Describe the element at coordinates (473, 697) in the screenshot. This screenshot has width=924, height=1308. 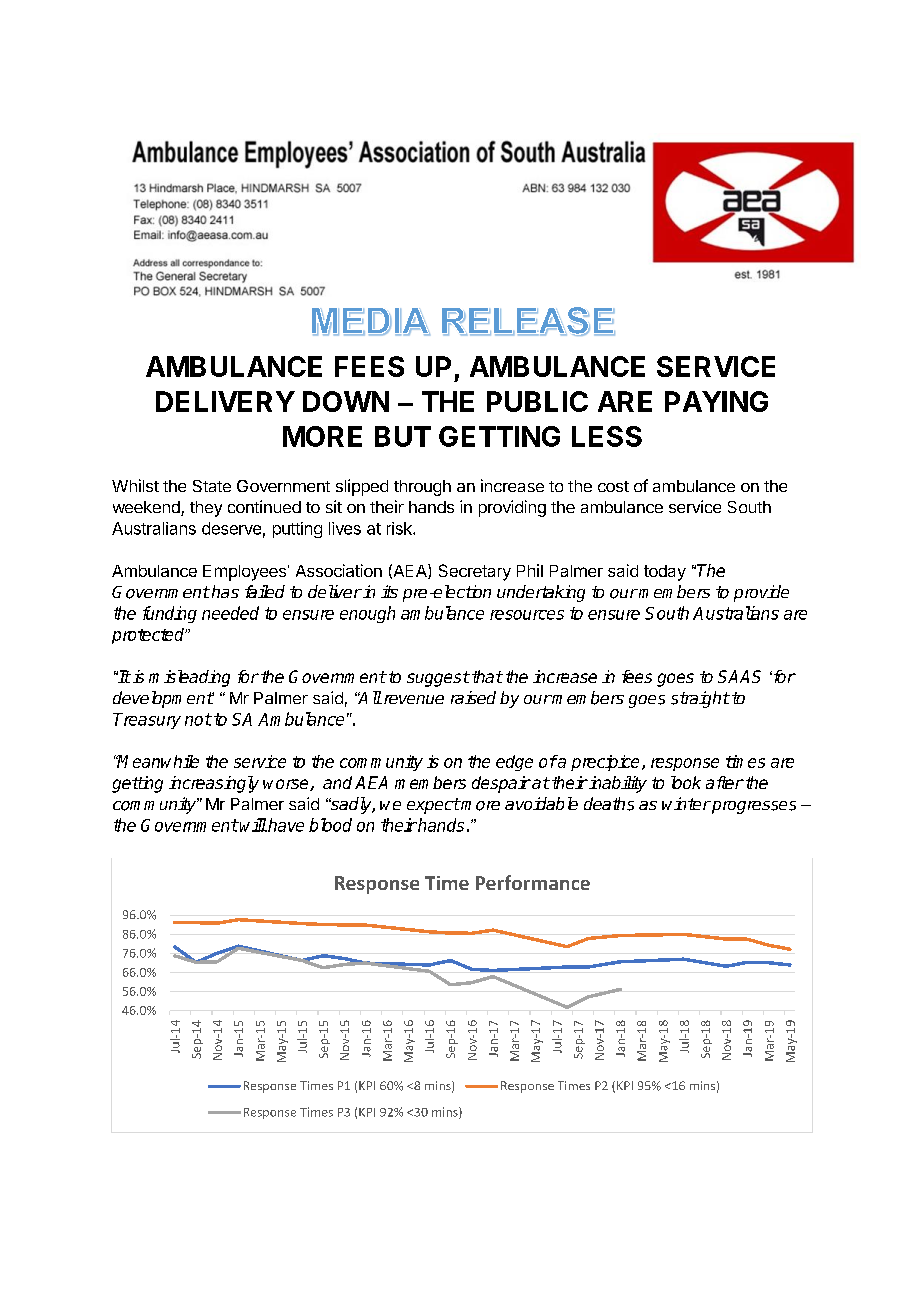
I see `raised` at that location.
